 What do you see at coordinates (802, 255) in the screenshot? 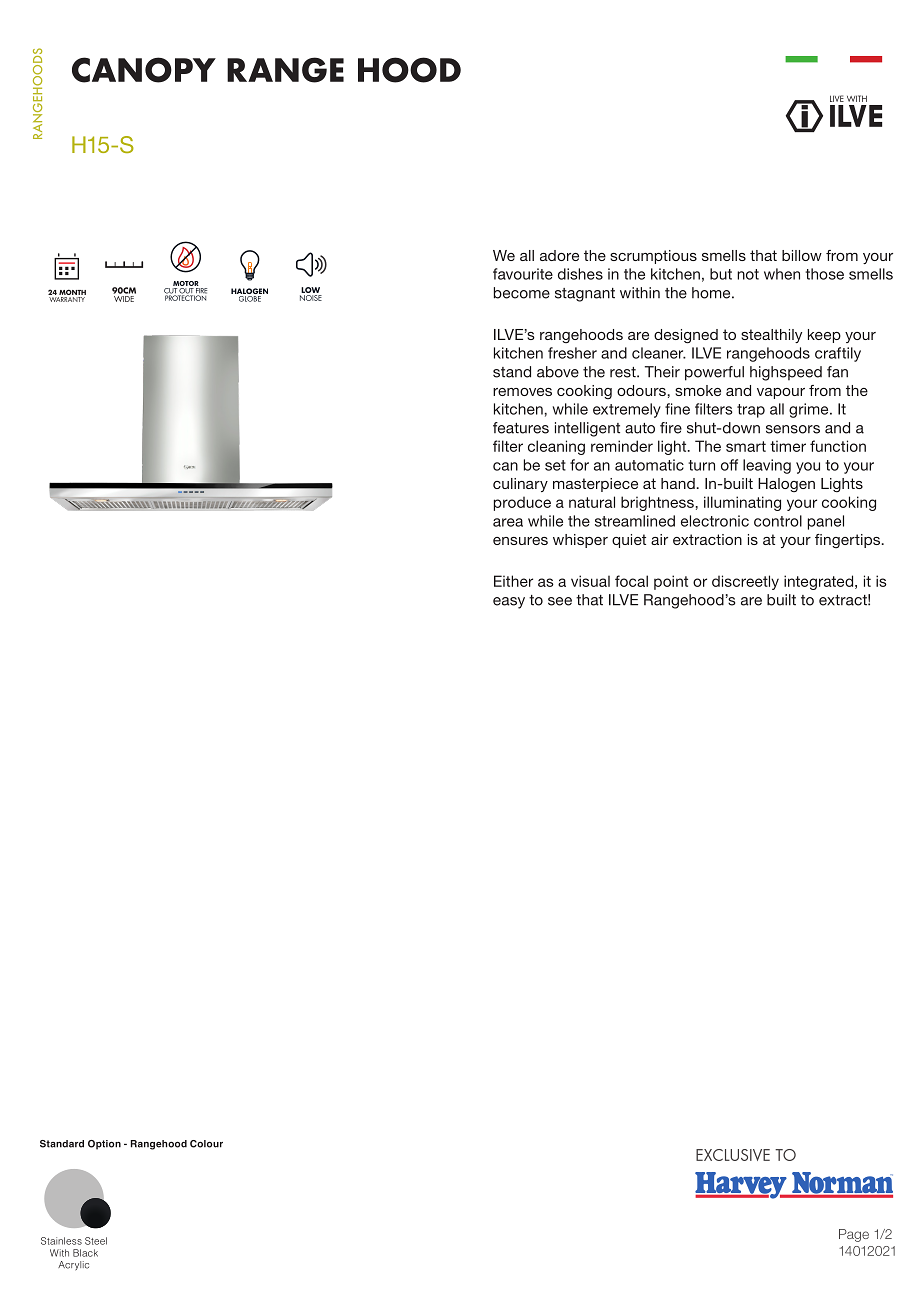
I see `billow` at bounding box center [802, 255].
